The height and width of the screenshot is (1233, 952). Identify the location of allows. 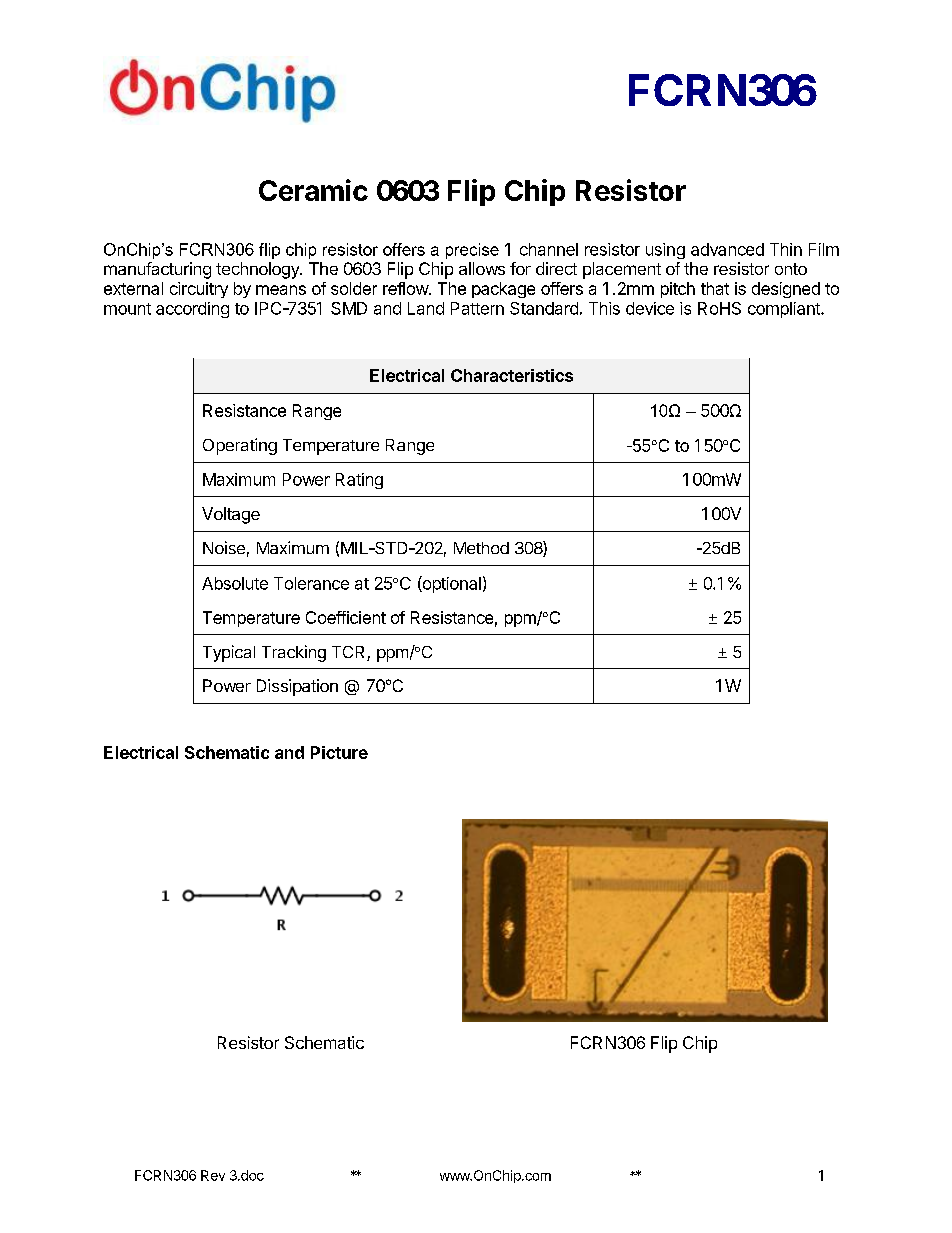
(482, 268).
